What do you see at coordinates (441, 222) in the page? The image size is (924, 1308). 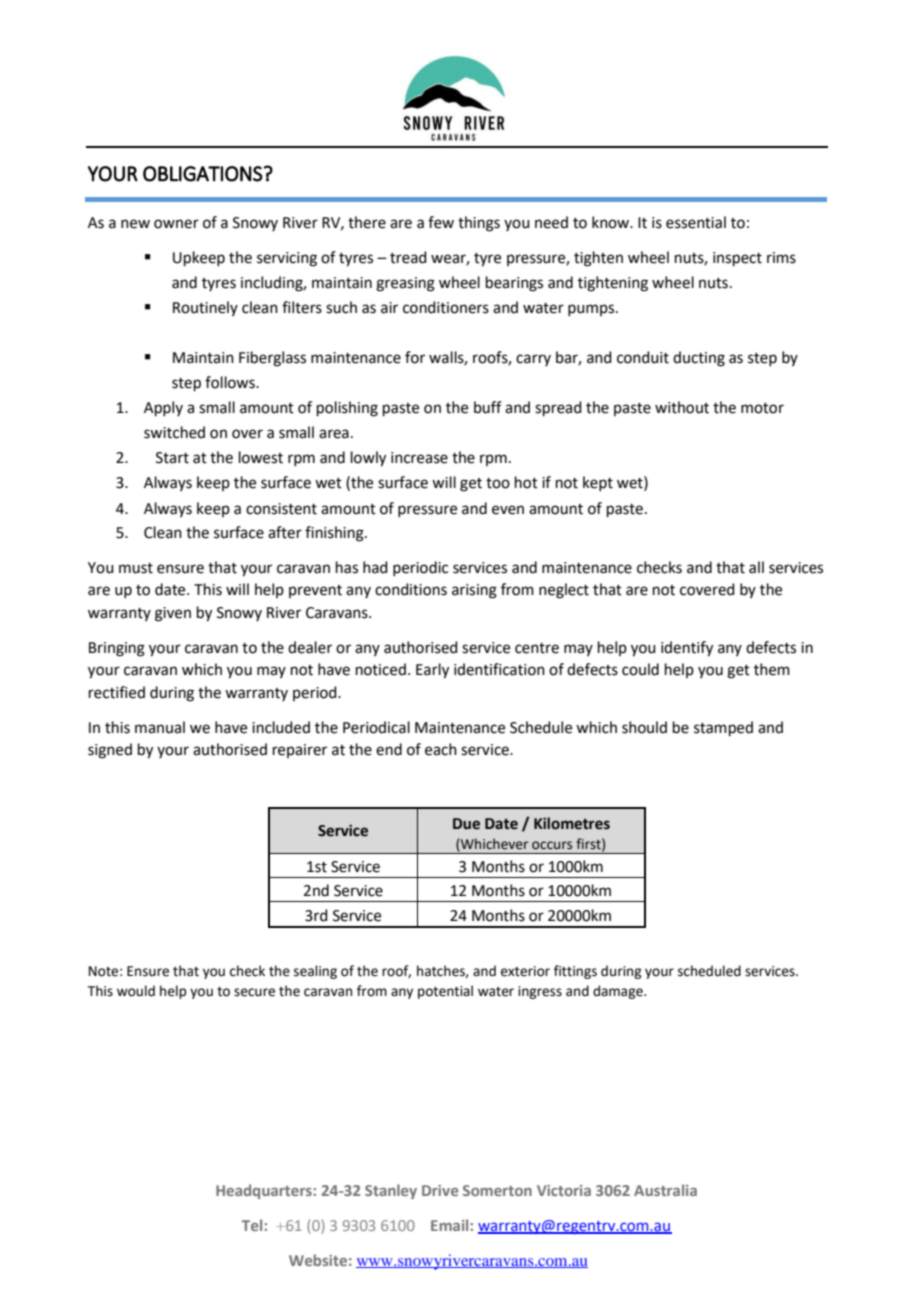 I see `few` at bounding box center [441, 222].
